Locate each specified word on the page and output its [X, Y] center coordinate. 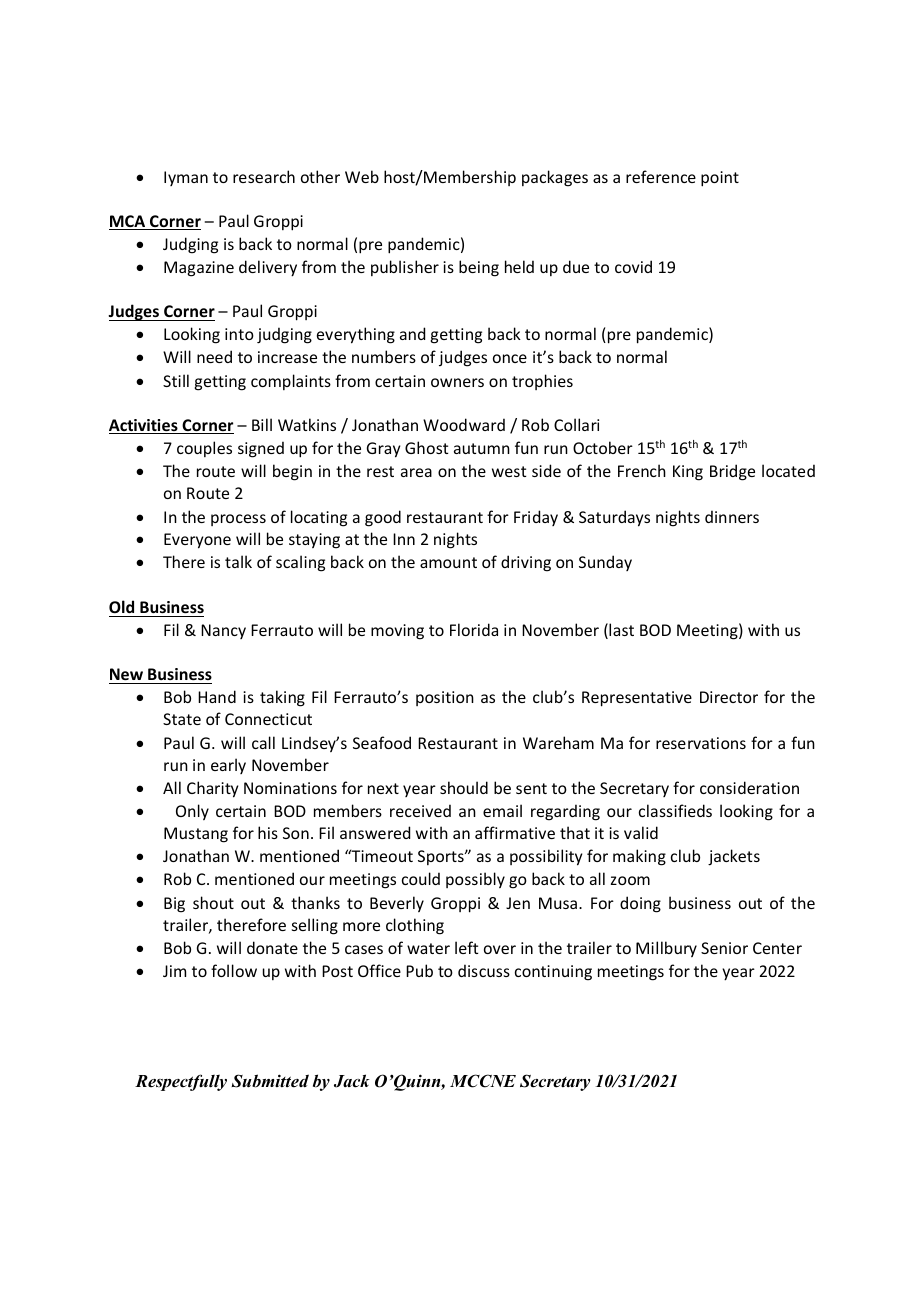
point [720, 179]
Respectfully [181, 1082]
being [479, 268]
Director [729, 697]
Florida [474, 629]
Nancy [223, 631]
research [264, 176]
